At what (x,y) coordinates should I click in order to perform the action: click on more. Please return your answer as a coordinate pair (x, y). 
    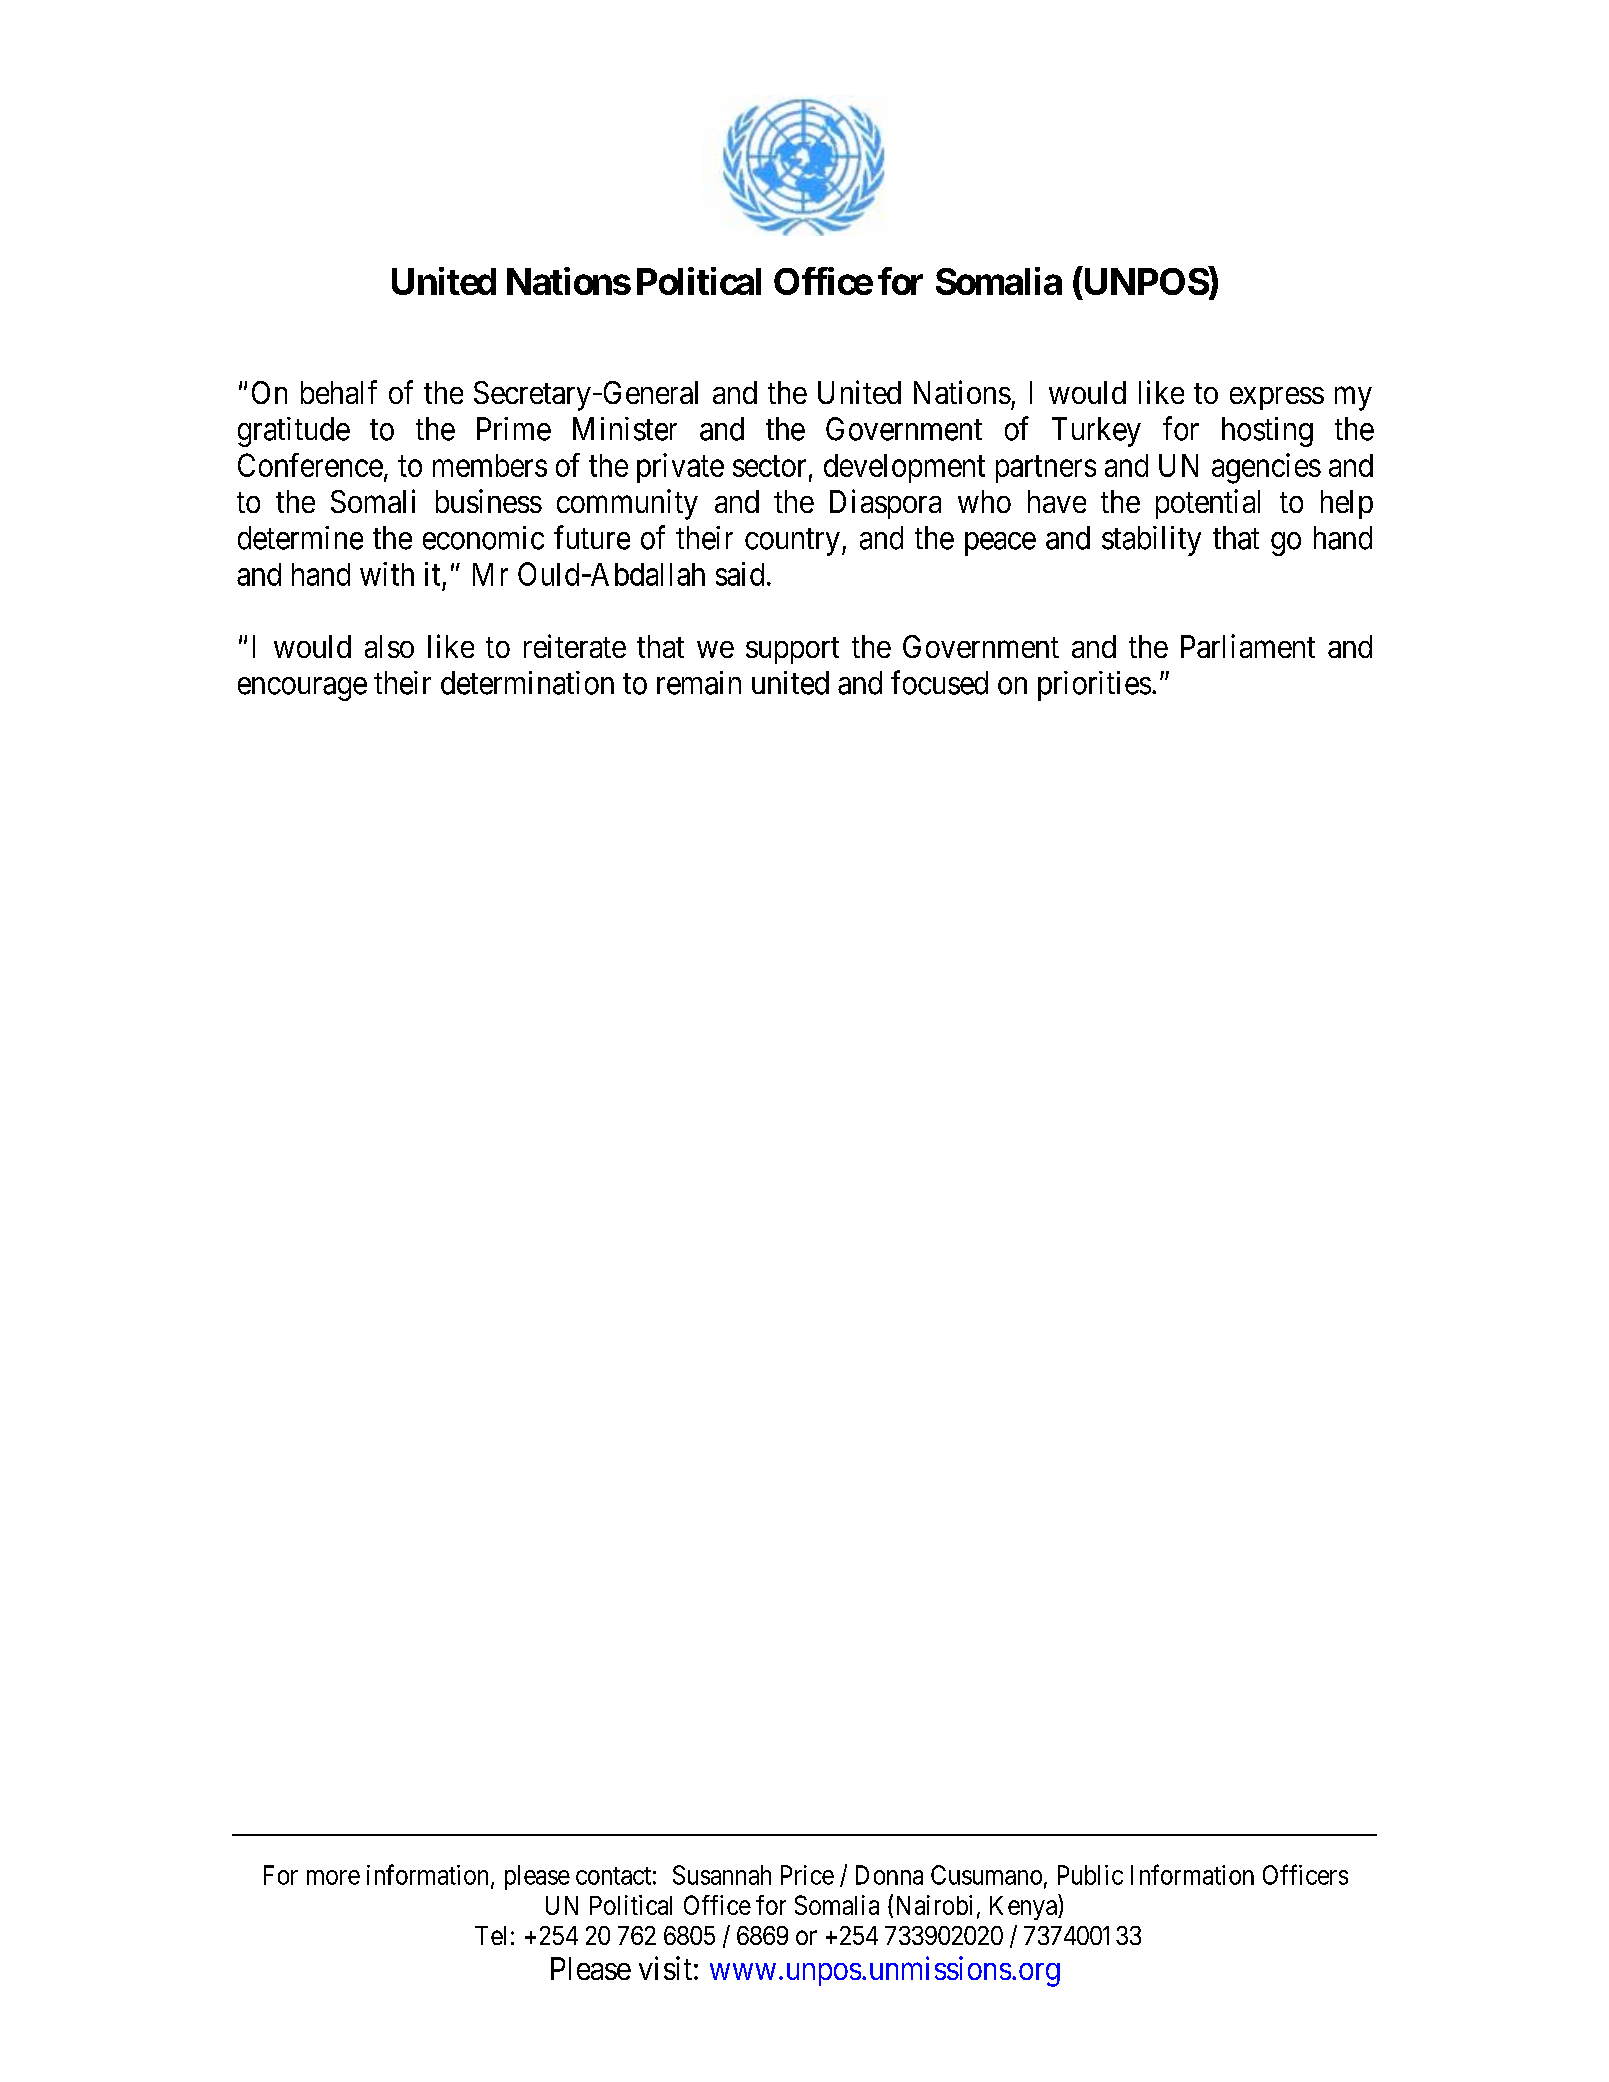
    Looking at the image, I should click on (333, 1877).
